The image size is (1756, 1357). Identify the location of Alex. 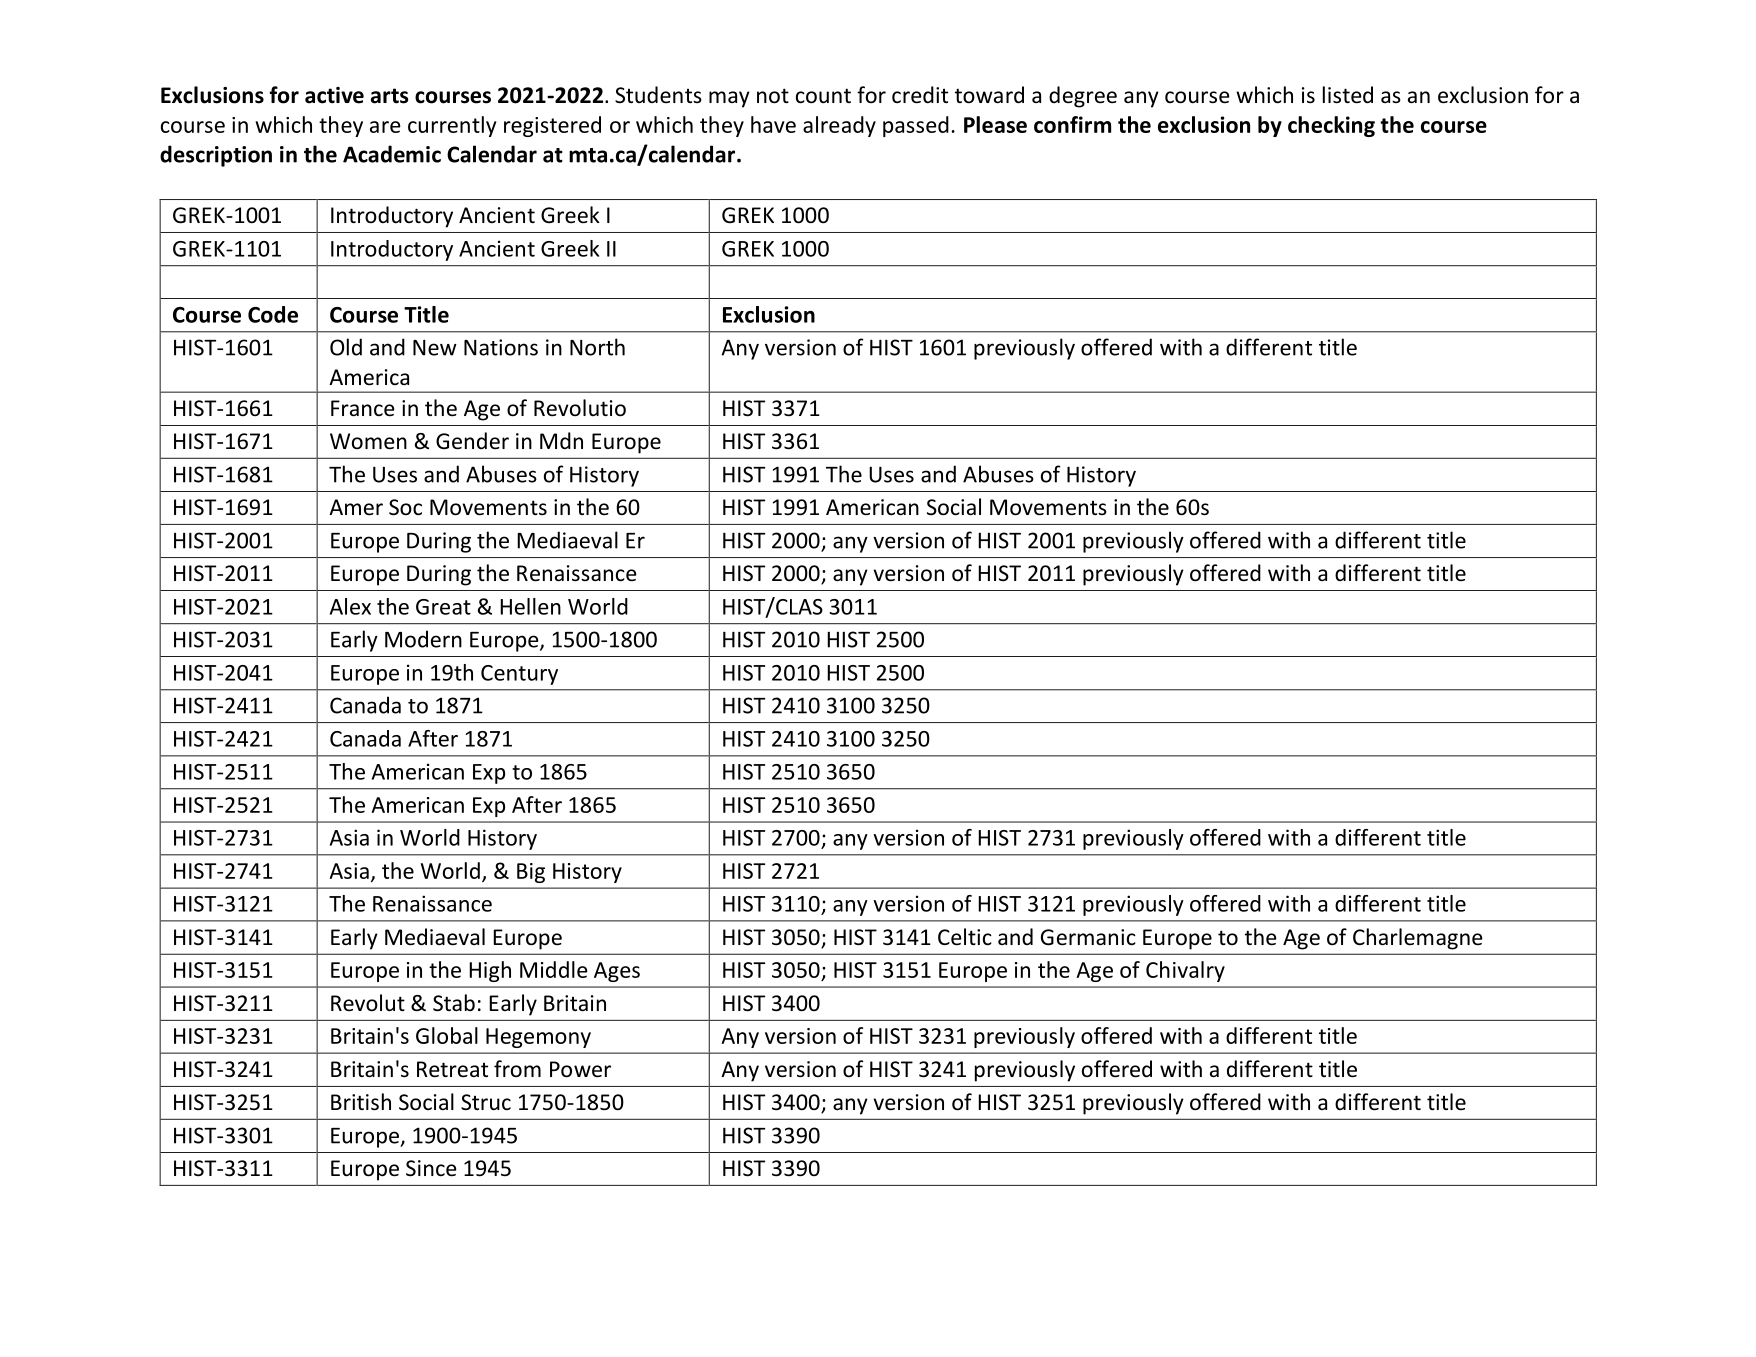
(350, 606).
